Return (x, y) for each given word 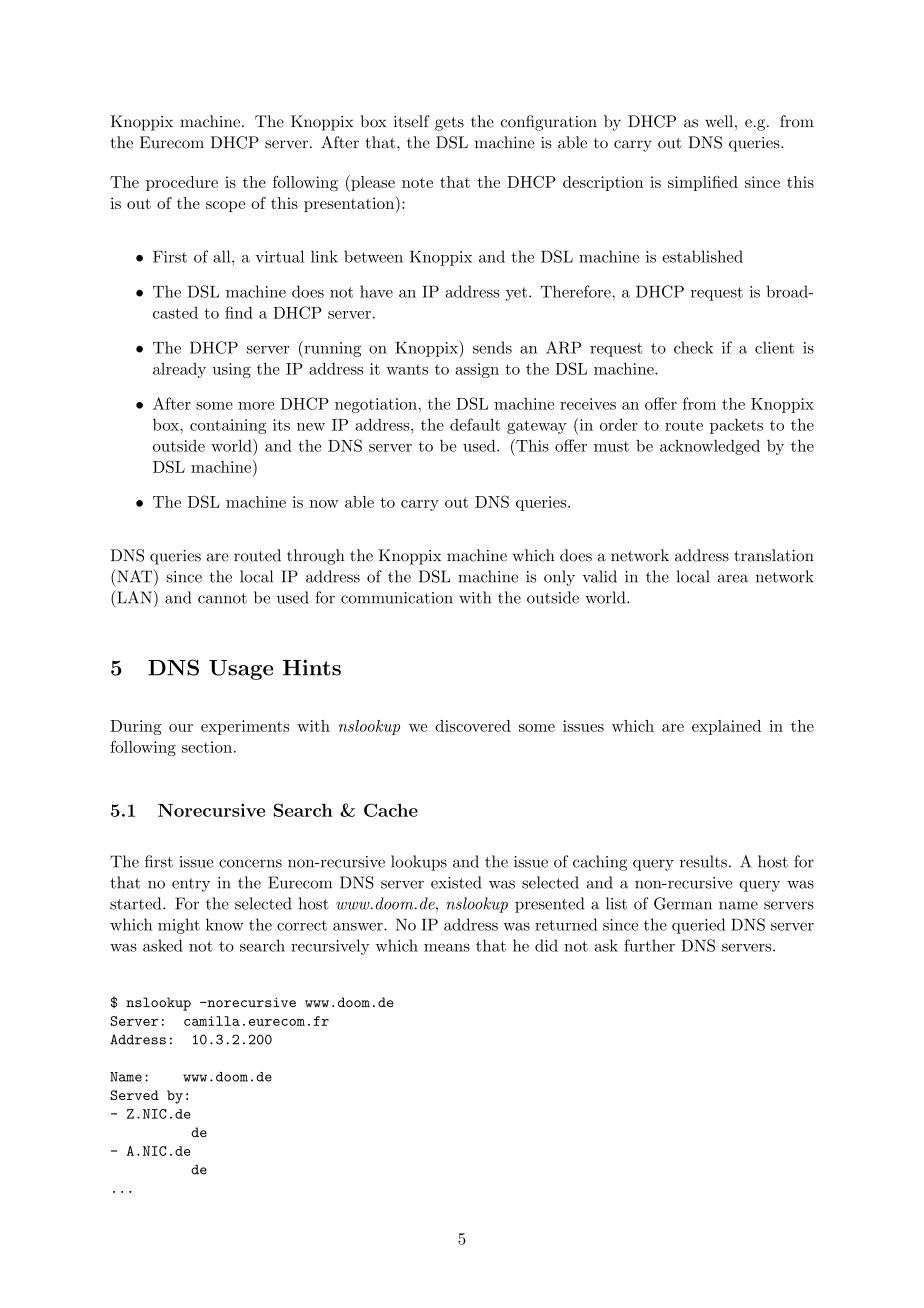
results (703, 861)
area (733, 578)
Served (134, 1095)
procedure (182, 183)
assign (477, 370)
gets (449, 124)
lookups (419, 863)
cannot (222, 598)
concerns (250, 863)
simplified (703, 183)
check (693, 347)
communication (397, 598)
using (232, 370)
